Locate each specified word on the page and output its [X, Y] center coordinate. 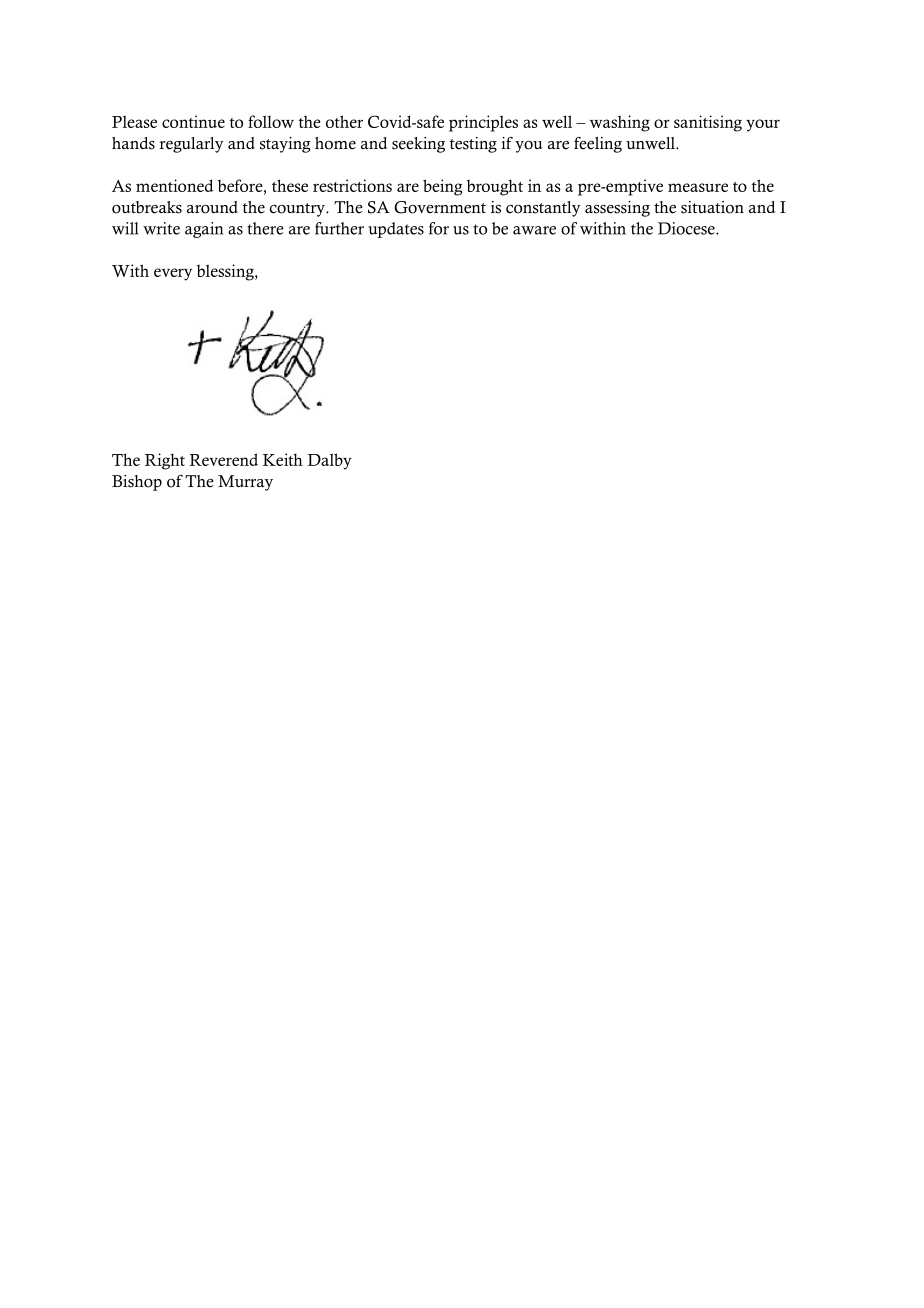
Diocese [687, 228]
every [173, 274]
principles [483, 123]
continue [193, 121]
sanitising [708, 123]
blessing [226, 272]
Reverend [223, 459]
